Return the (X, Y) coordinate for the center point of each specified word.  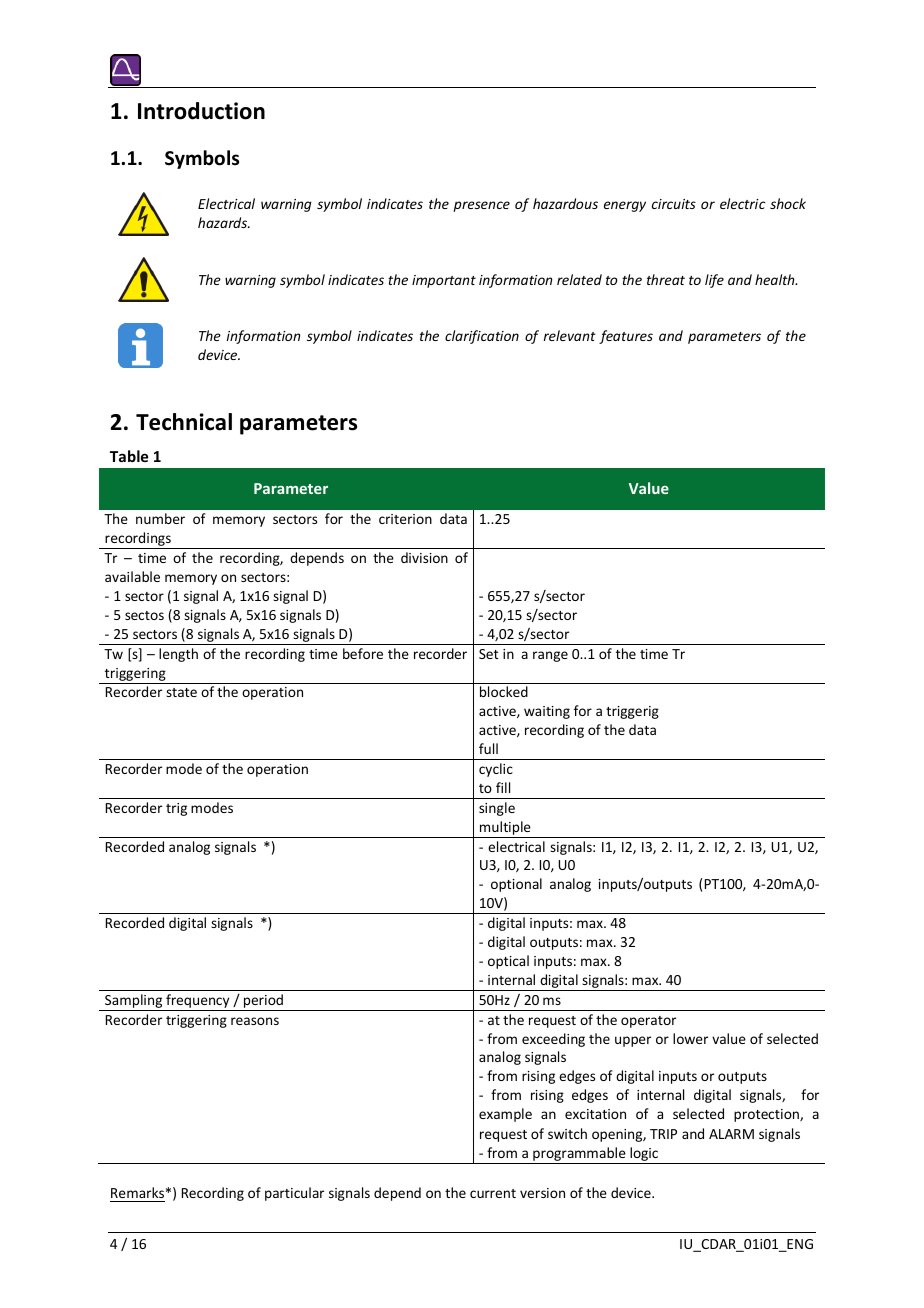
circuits (674, 204)
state (181, 692)
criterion (405, 519)
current (493, 1193)
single (497, 809)
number (160, 518)
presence (481, 206)
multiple (505, 829)
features (626, 337)
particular (294, 1194)
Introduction (201, 111)
